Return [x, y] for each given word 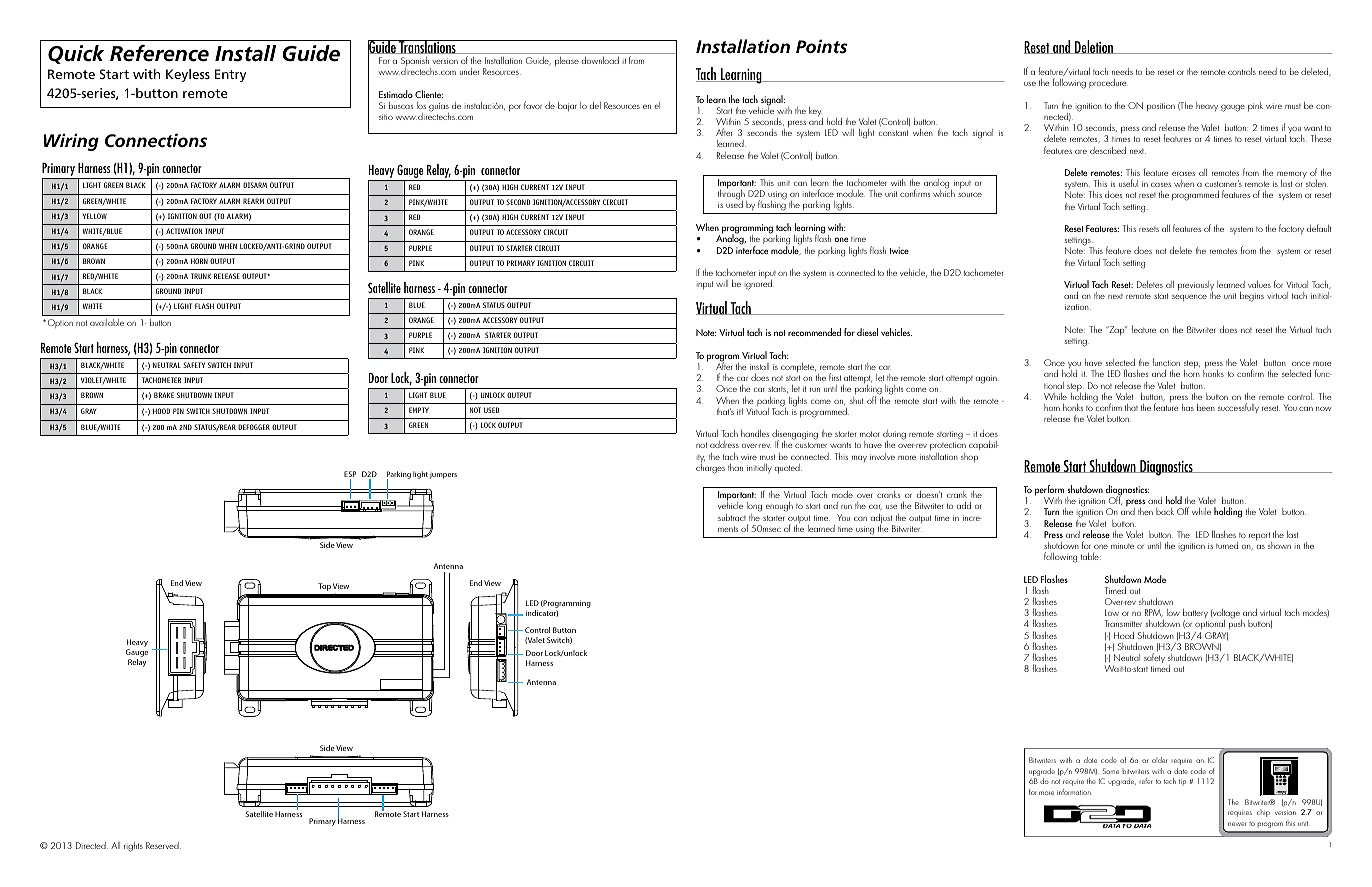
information [1074, 792]
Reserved [163, 845]
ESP [350, 475]
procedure [1108, 83]
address [724, 444]
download [600, 60]
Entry [230, 75]
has [1188, 407]
